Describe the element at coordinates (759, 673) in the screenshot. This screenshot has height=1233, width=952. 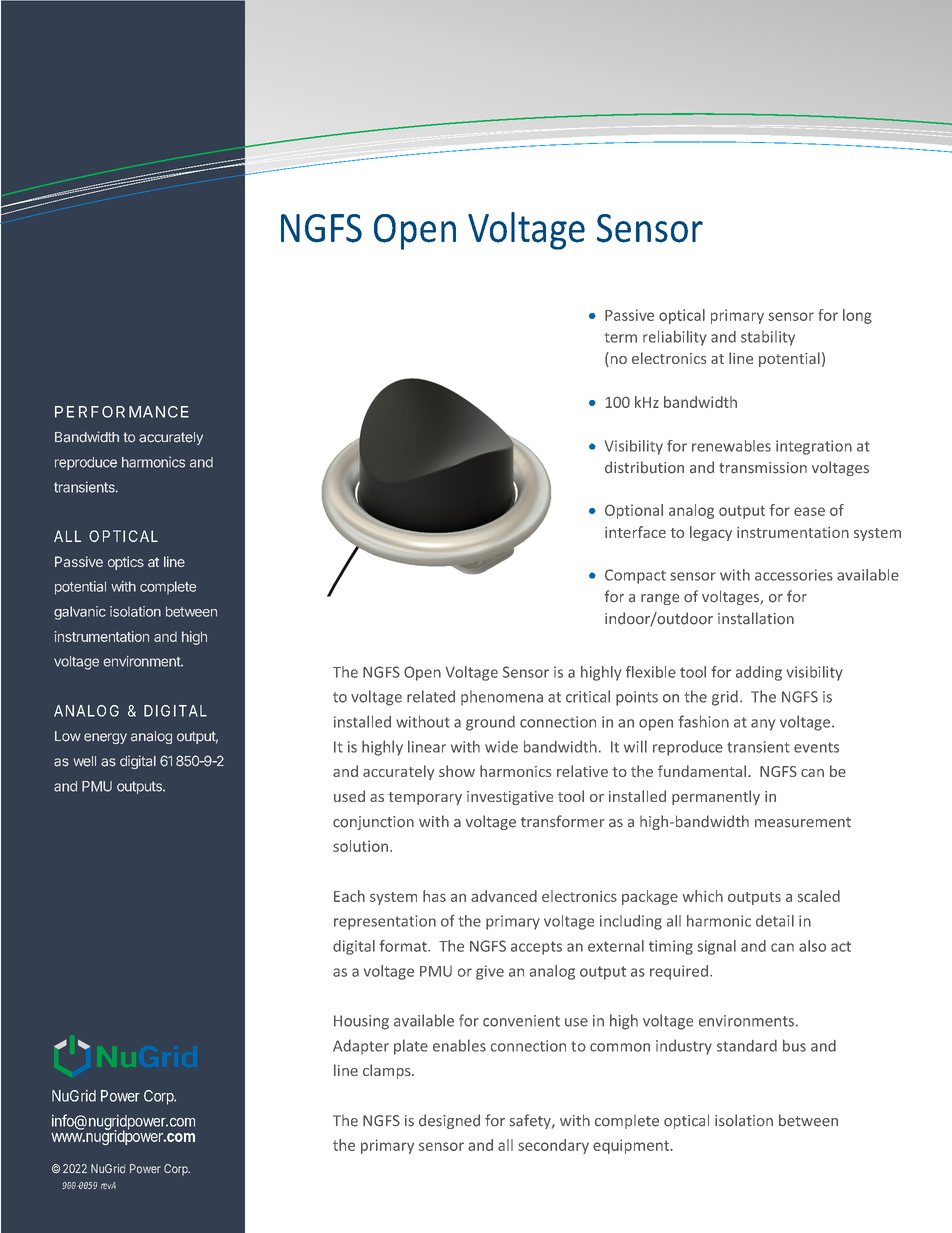
I see `adding` at that location.
